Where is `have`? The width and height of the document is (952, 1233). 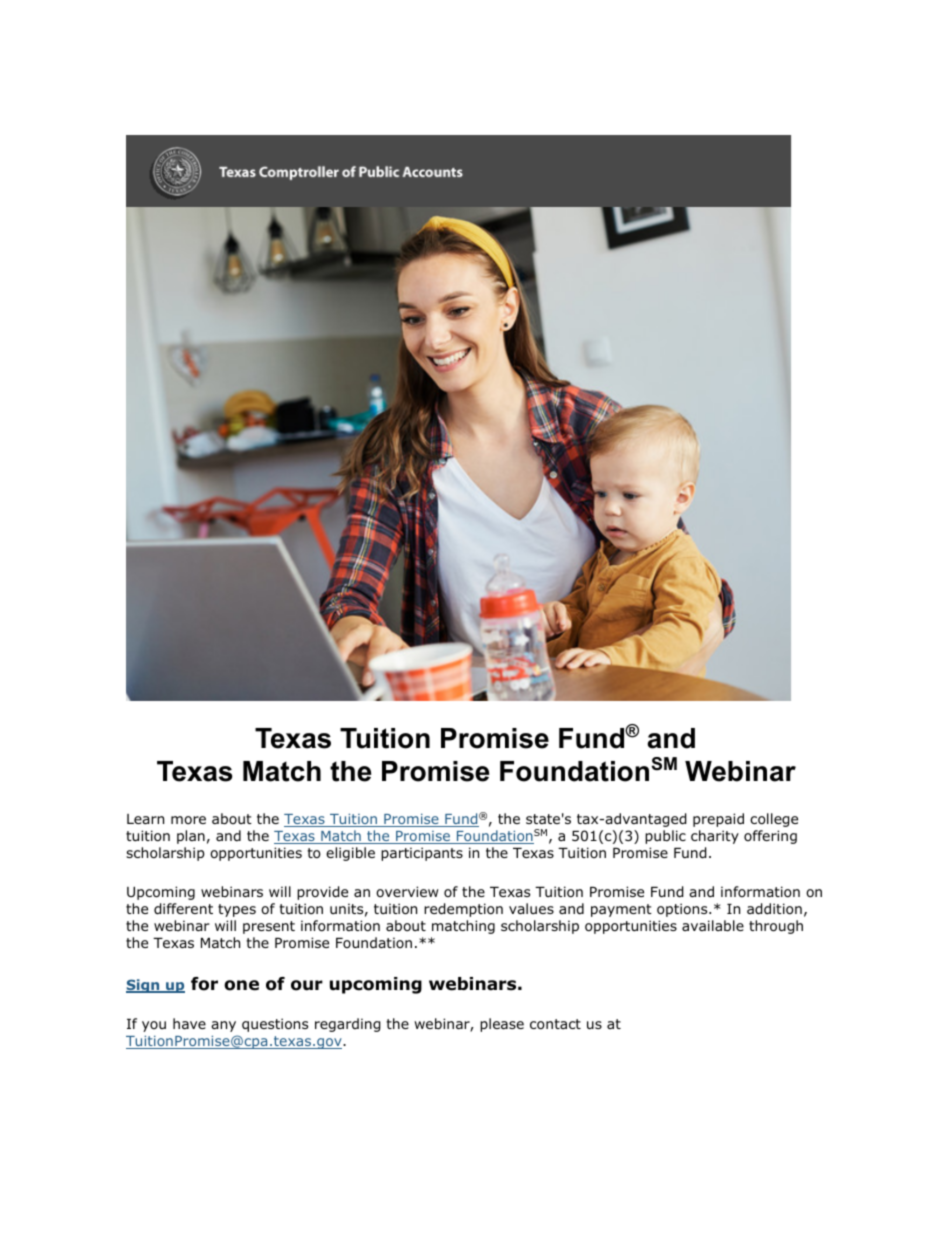
have is located at coordinates (189, 1023).
